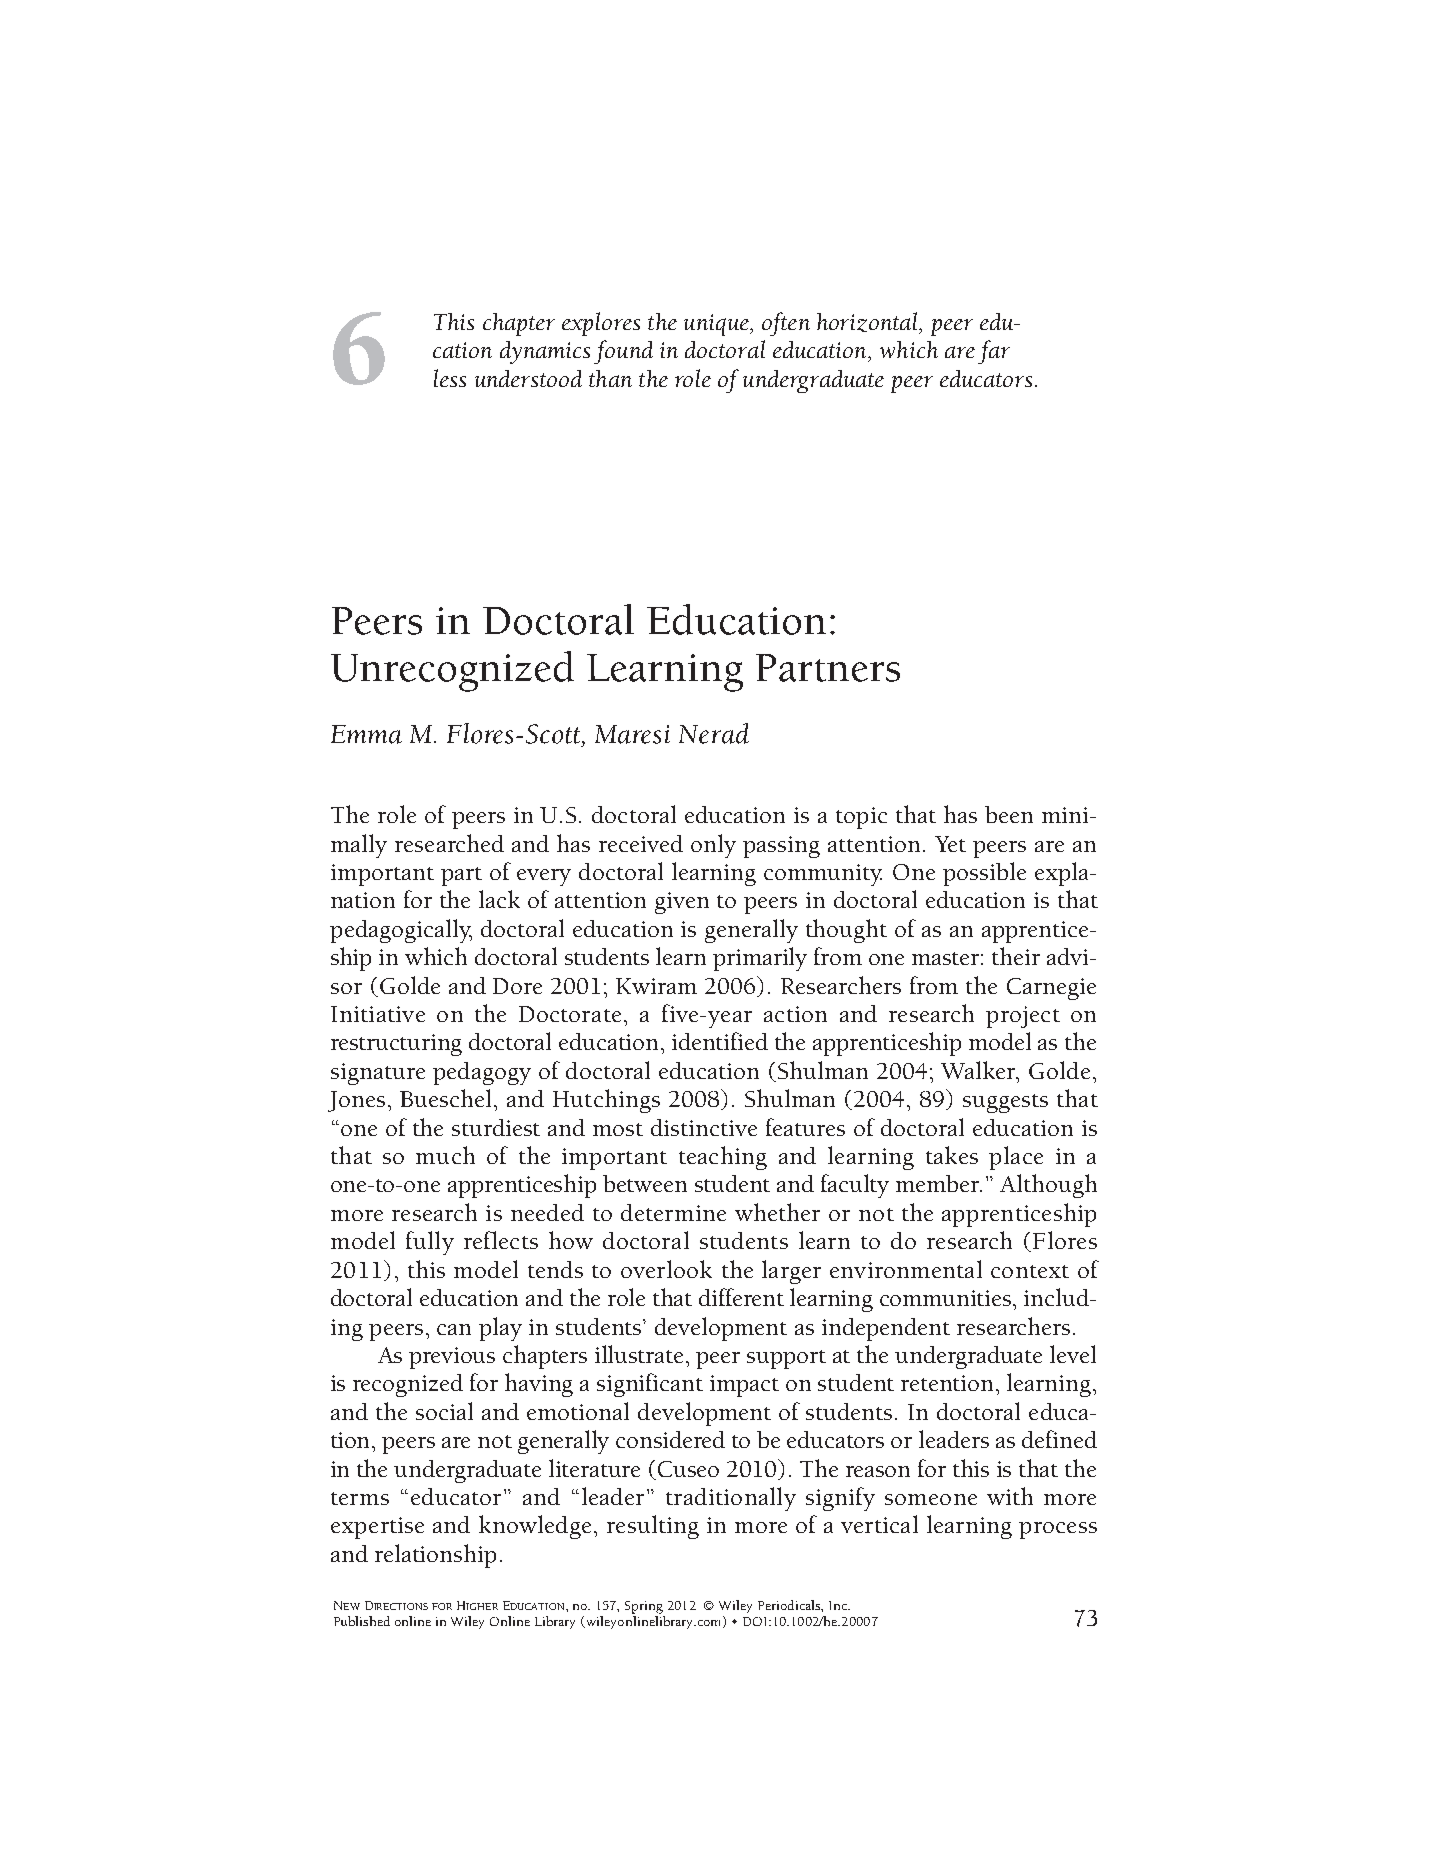 The width and height of the page is (1449, 1875). What do you see at coordinates (718, 325) in the page?
I see `unique` at bounding box center [718, 325].
